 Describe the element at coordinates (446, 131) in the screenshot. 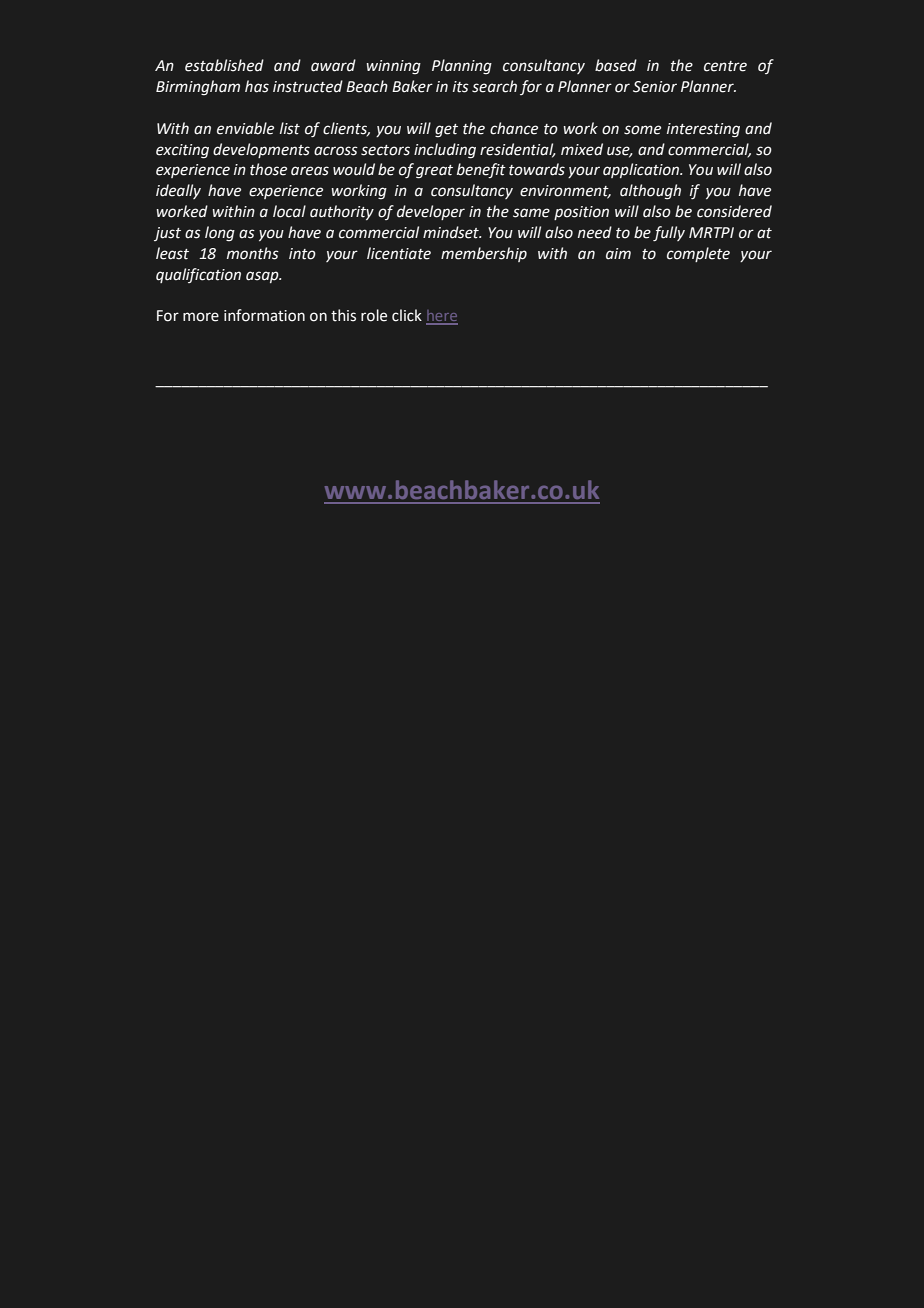

I see `get` at that location.
